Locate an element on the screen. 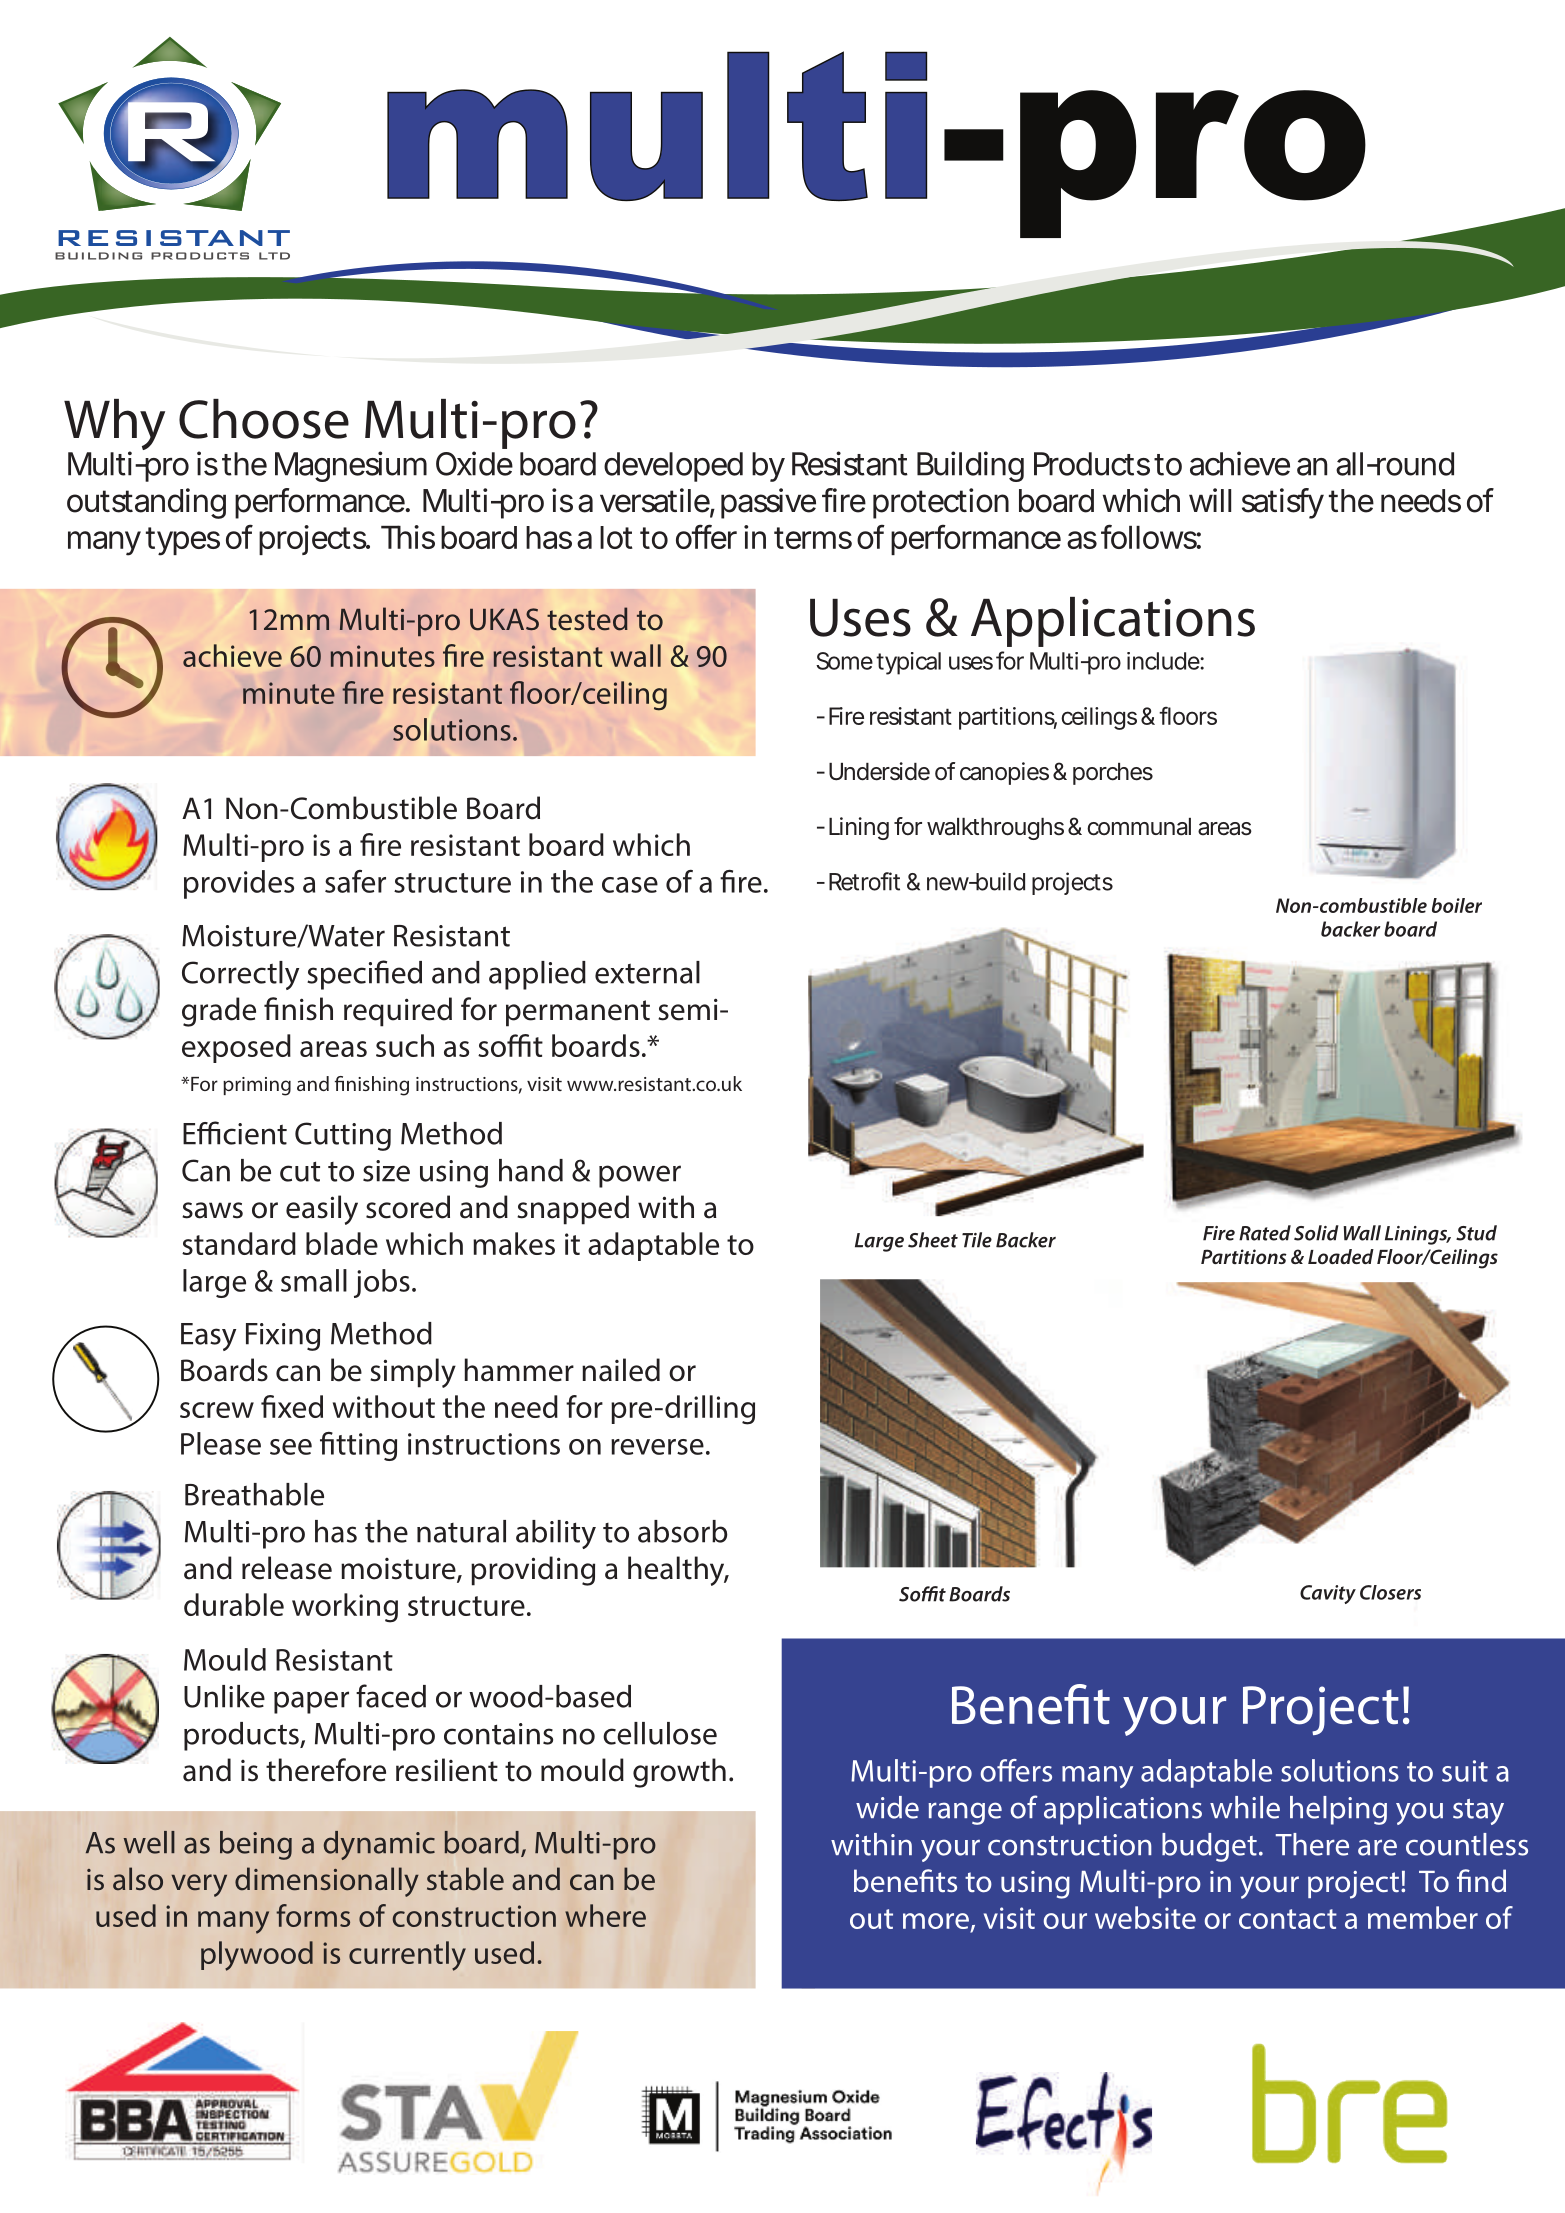  Loaded is located at coordinates (1341, 1256).
